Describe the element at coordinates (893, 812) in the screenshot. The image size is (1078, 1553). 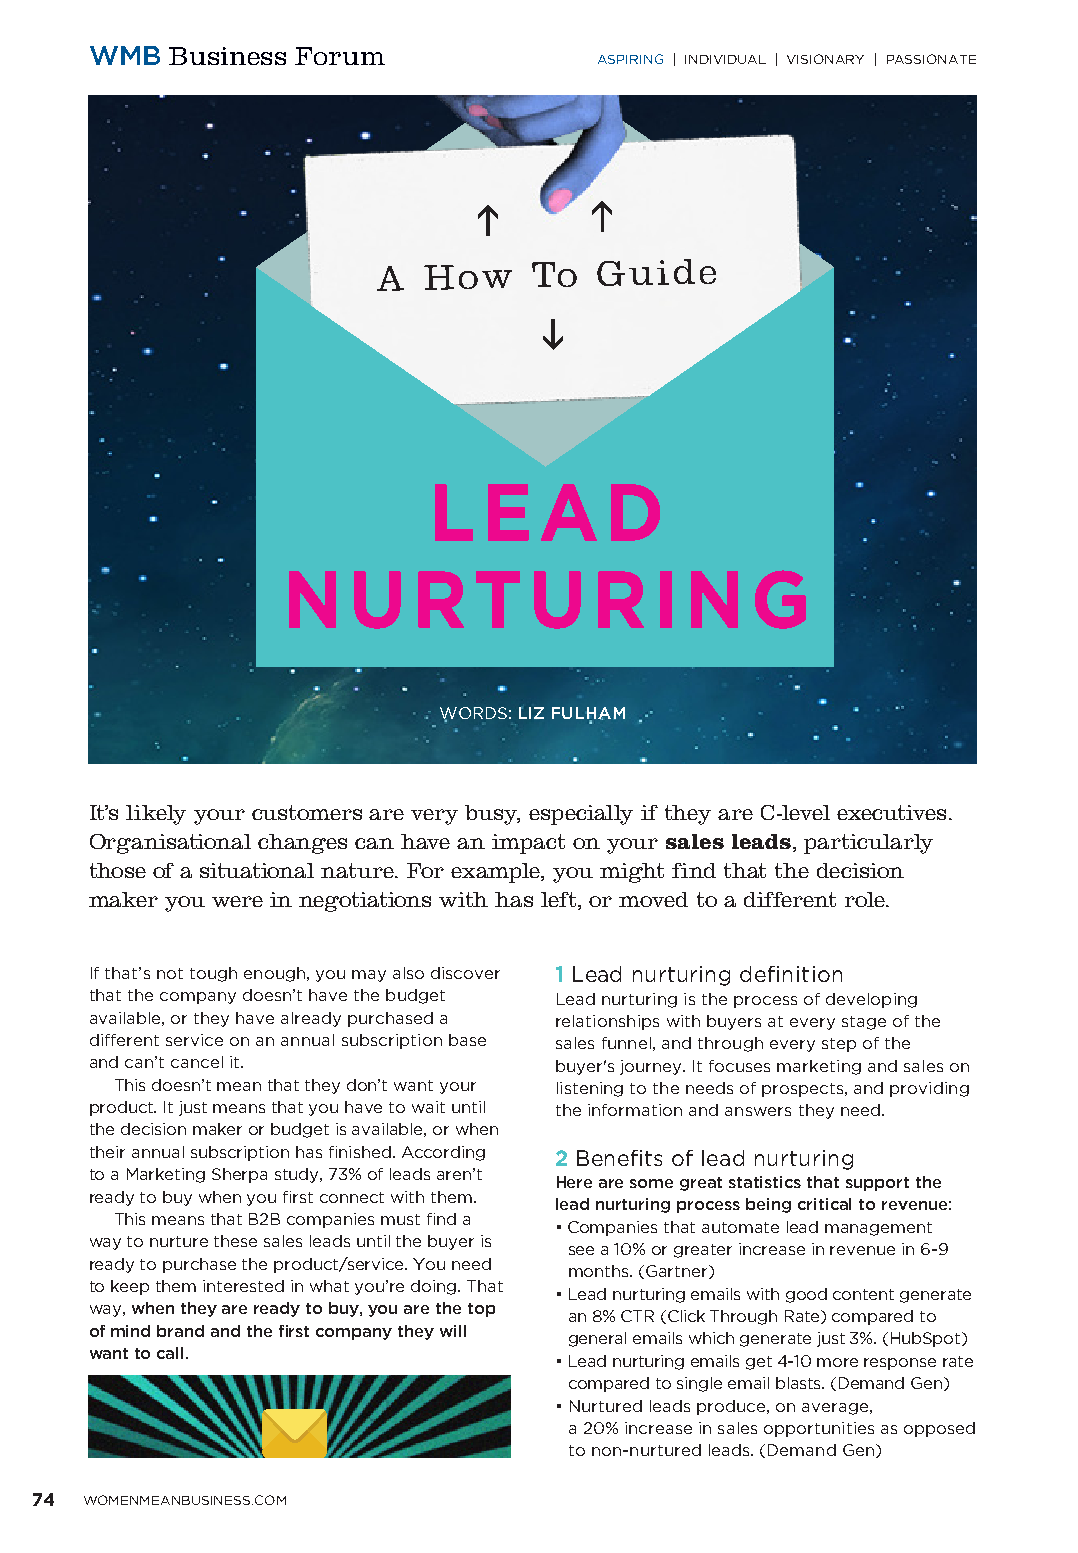
I see `executives` at that location.
